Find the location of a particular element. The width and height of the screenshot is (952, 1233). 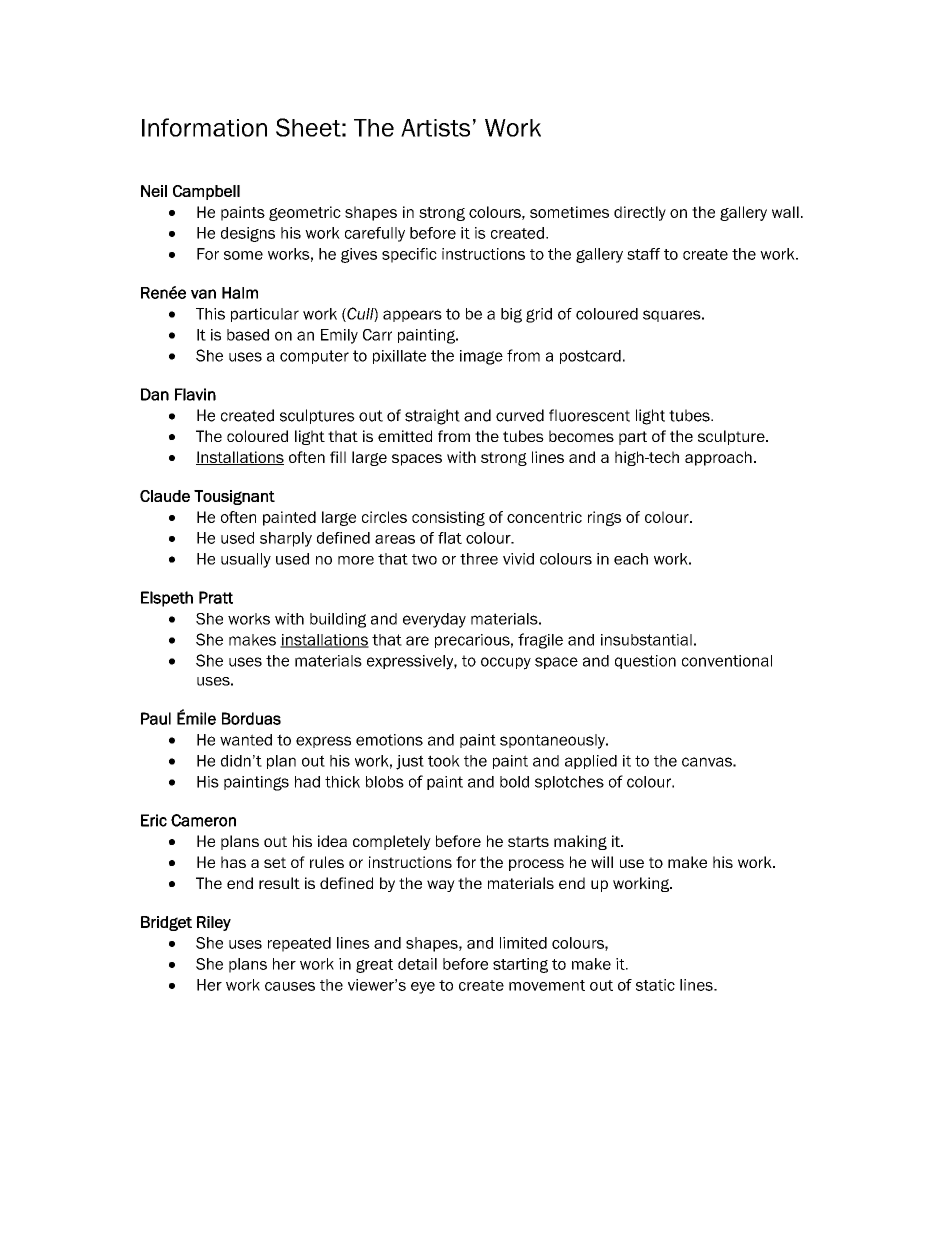

image is located at coordinates (481, 357).
